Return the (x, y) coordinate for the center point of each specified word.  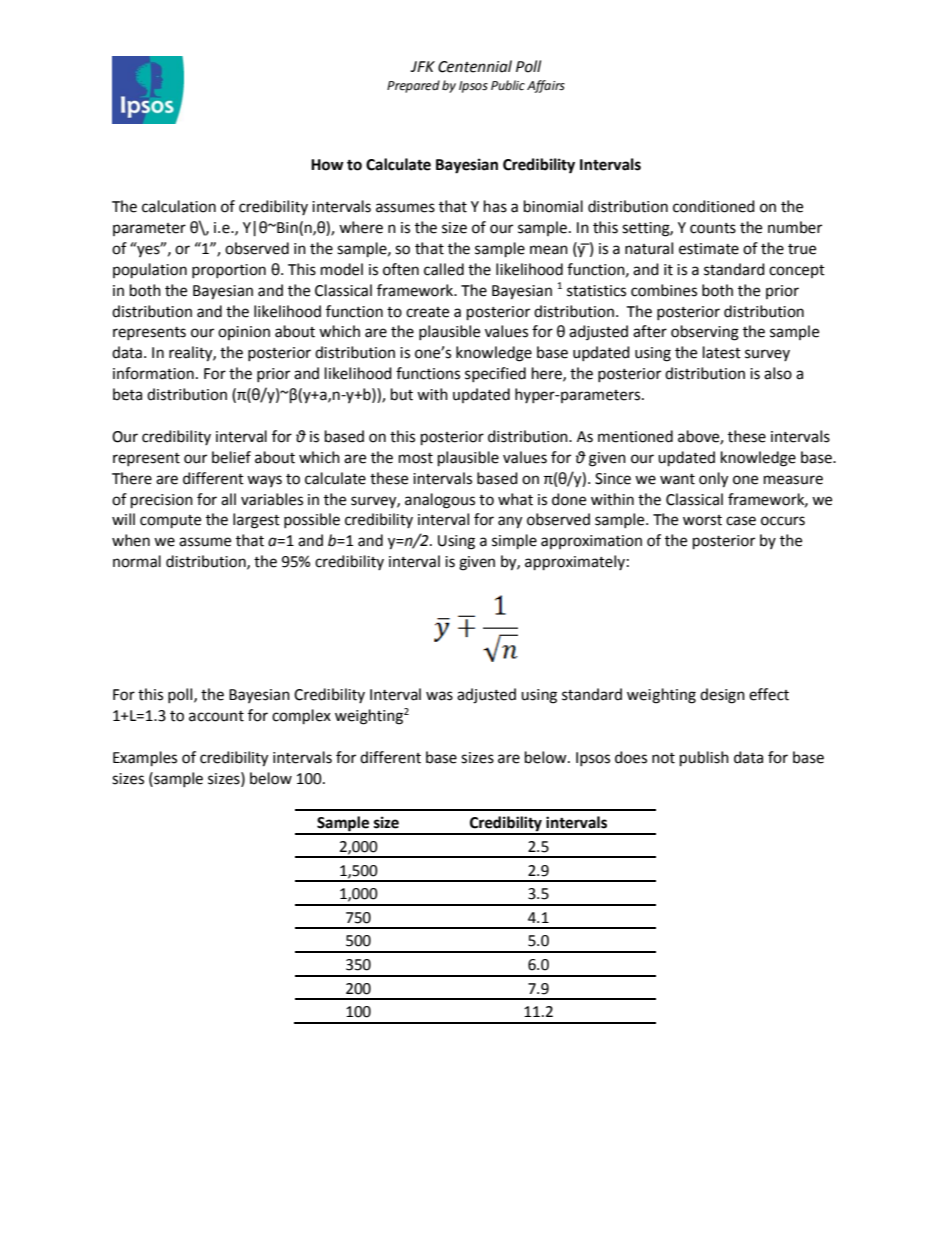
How (327, 165)
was (439, 696)
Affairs (546, 86)
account (216, 716)
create (427, 312)
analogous (440, 501)
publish (704, 759)
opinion (244, 333)
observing (705, 333)
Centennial (475, 66)
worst (702, 520)
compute (170, 522)
